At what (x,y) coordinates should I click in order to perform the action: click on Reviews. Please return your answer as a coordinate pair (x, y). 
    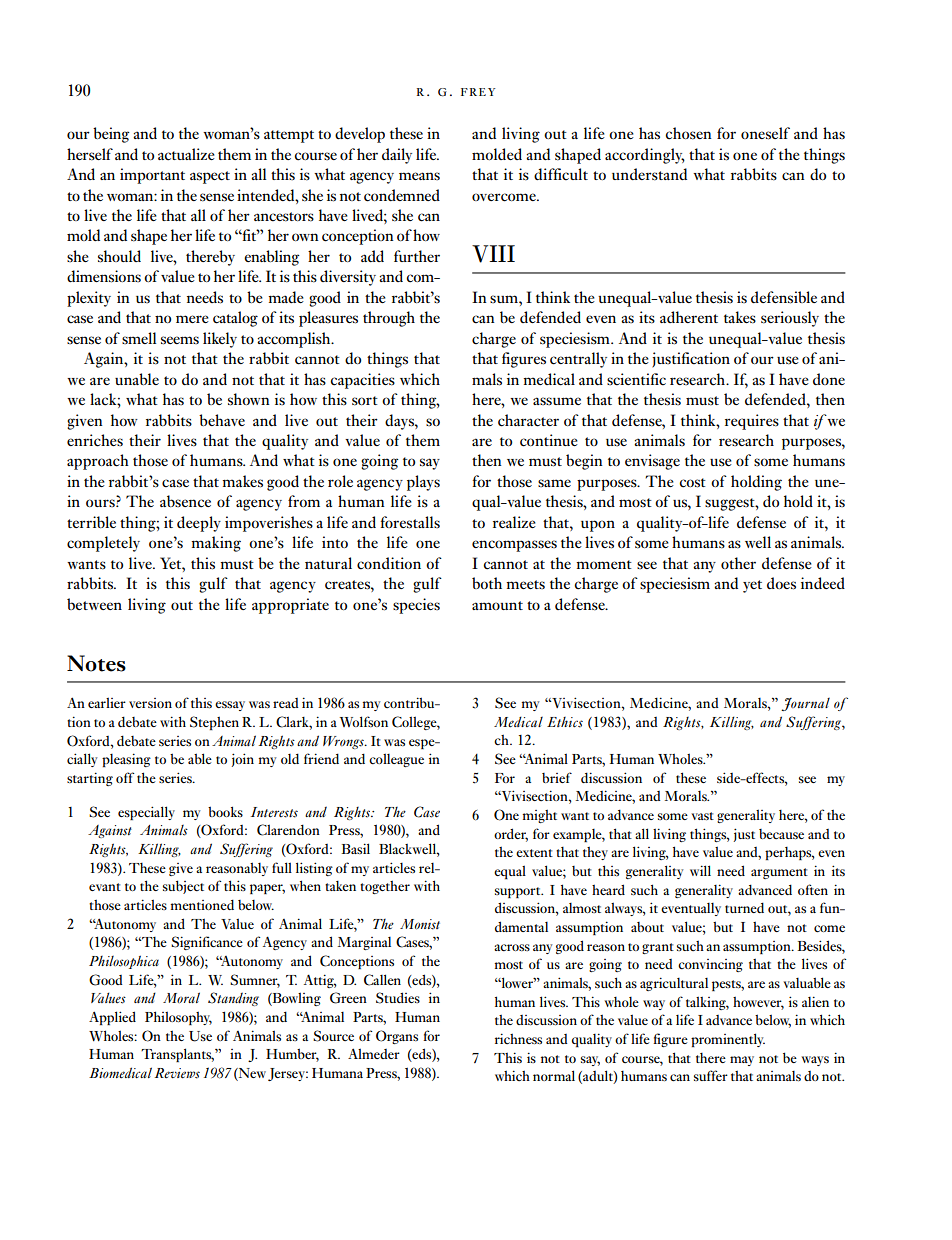
    Looking at the image, I should click on (177, 1073).
